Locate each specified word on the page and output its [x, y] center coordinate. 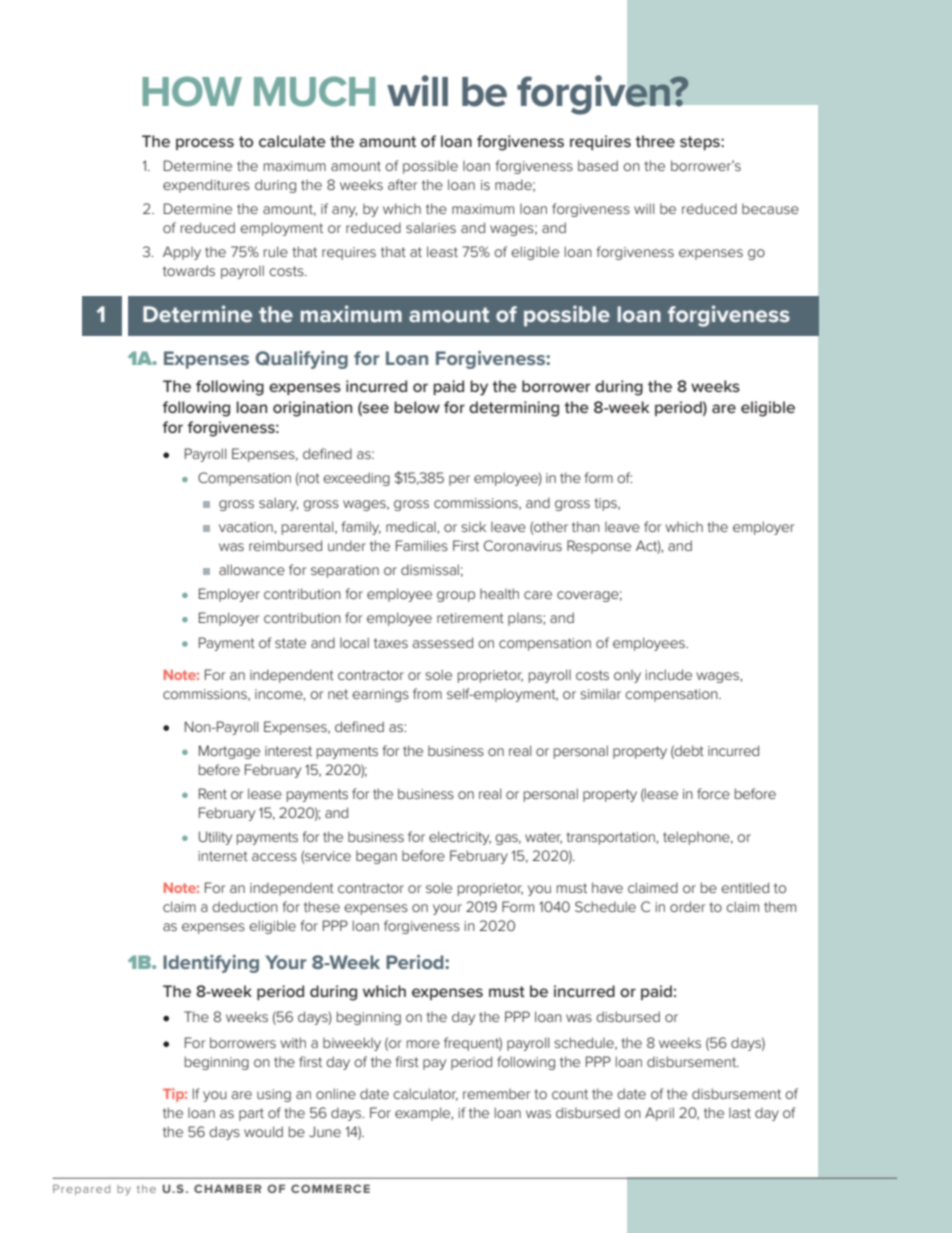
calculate [292, 141]
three [655, 141]
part [251, 1114]
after [402, 184]
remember [496, 1094]
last [740, 1113]
